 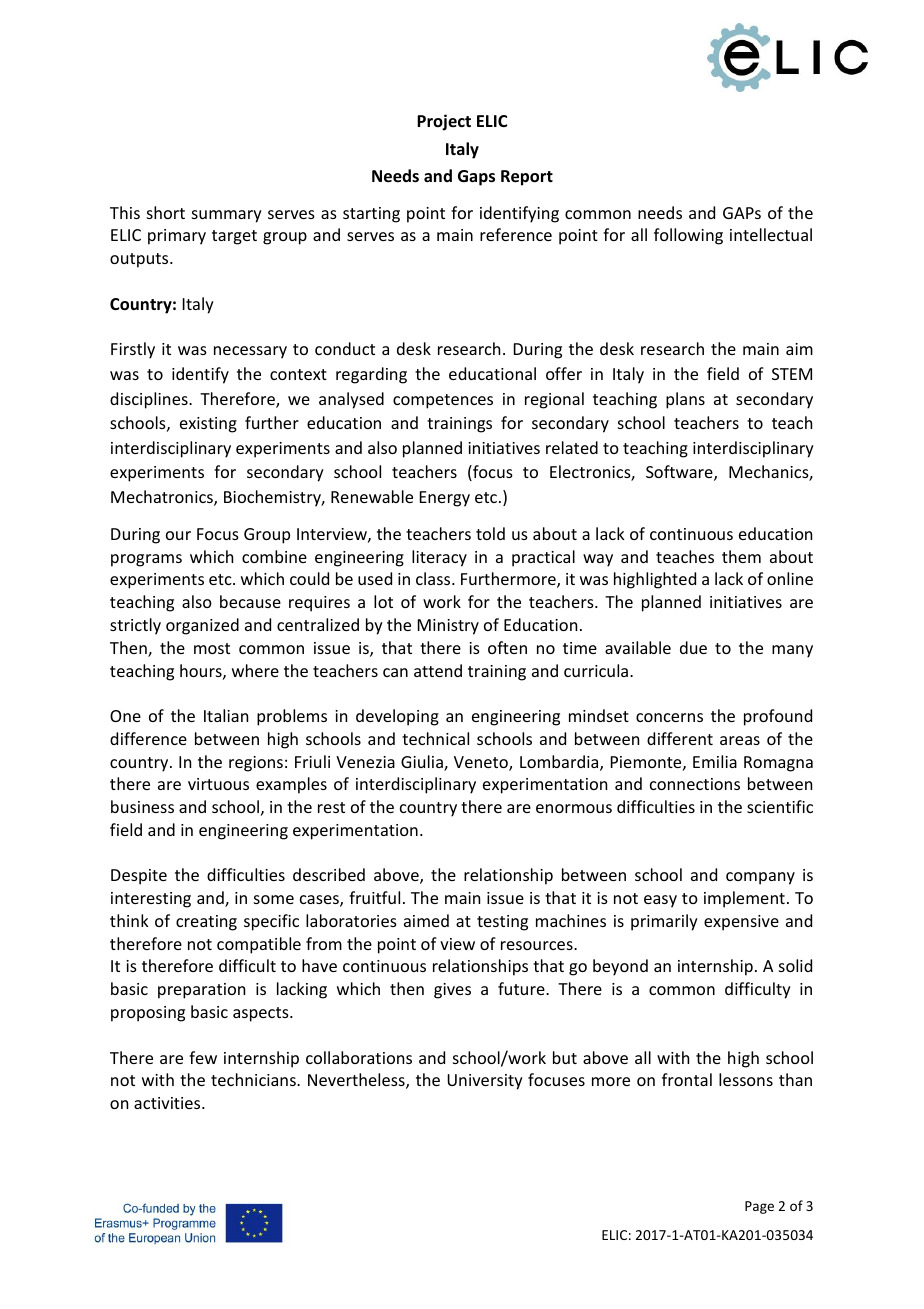 I want to click on following, so click(x=688, y=236).
